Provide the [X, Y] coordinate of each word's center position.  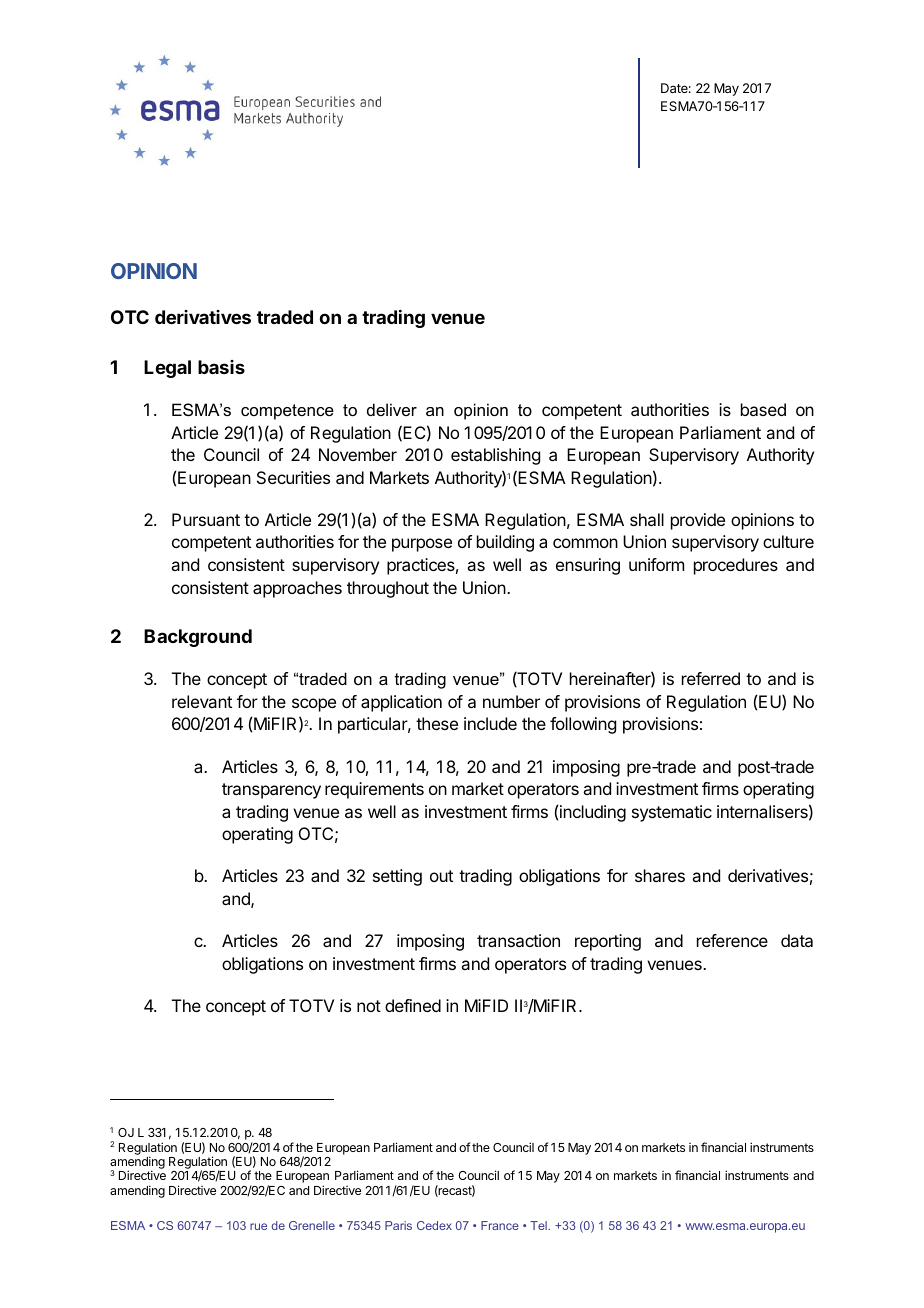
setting [397, 877]
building [505, 543]
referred [711, 678]
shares [660, 875]
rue [258, 1226]
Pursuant [206, 519]
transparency [271, 791]
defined [413, 1005]
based [763, 409]
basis [221, 367]
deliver [392, 409]
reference [732, 940]
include [490, 723]
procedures [736, 566]
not [369, 1006]
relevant [202, 701]
